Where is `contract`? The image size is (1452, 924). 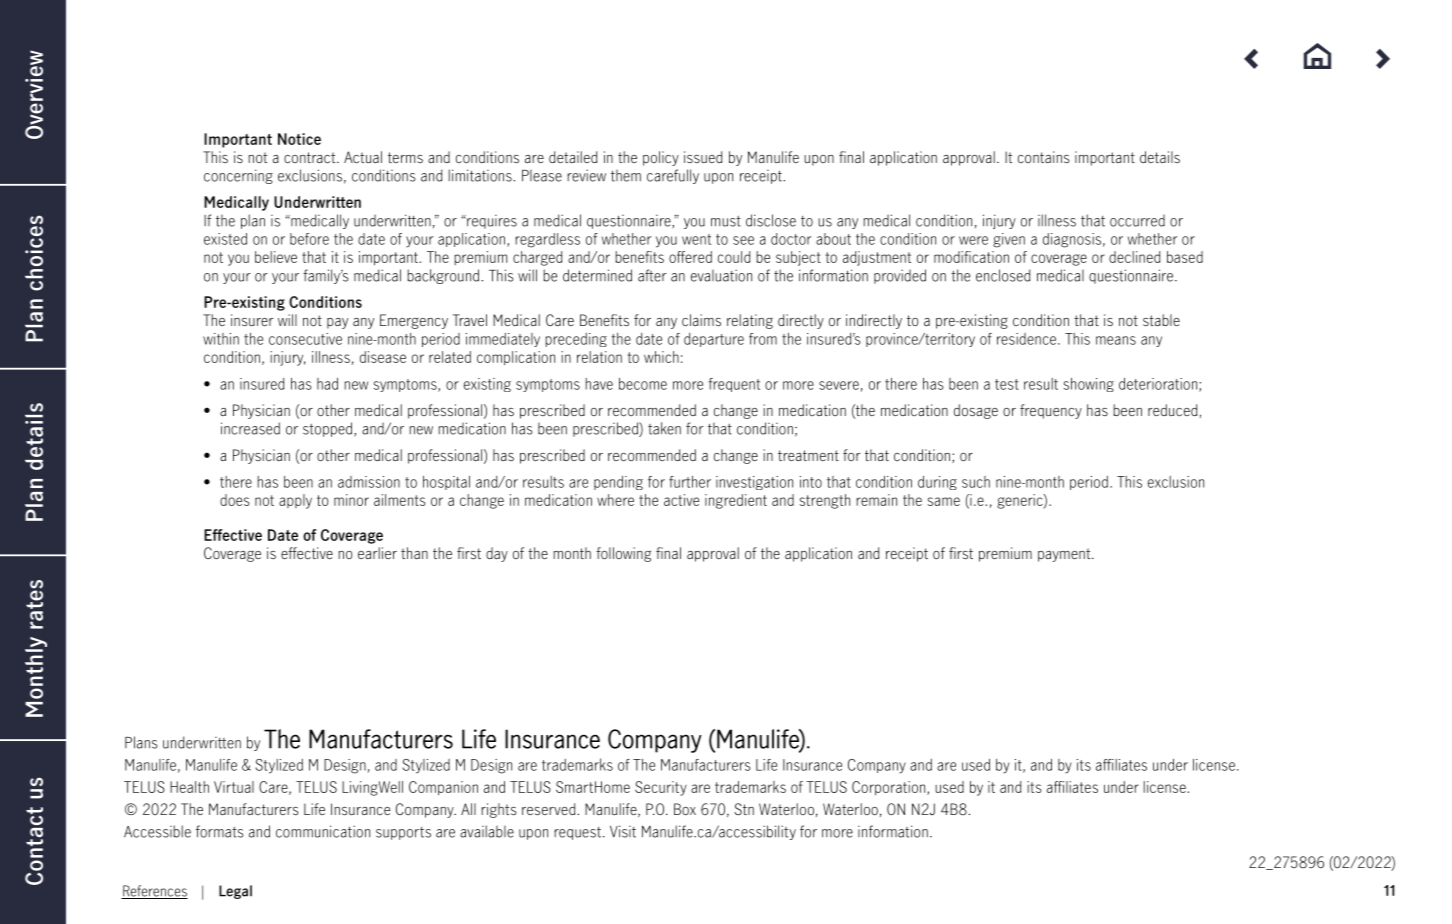 contract is located at coordinates (311, 158).
